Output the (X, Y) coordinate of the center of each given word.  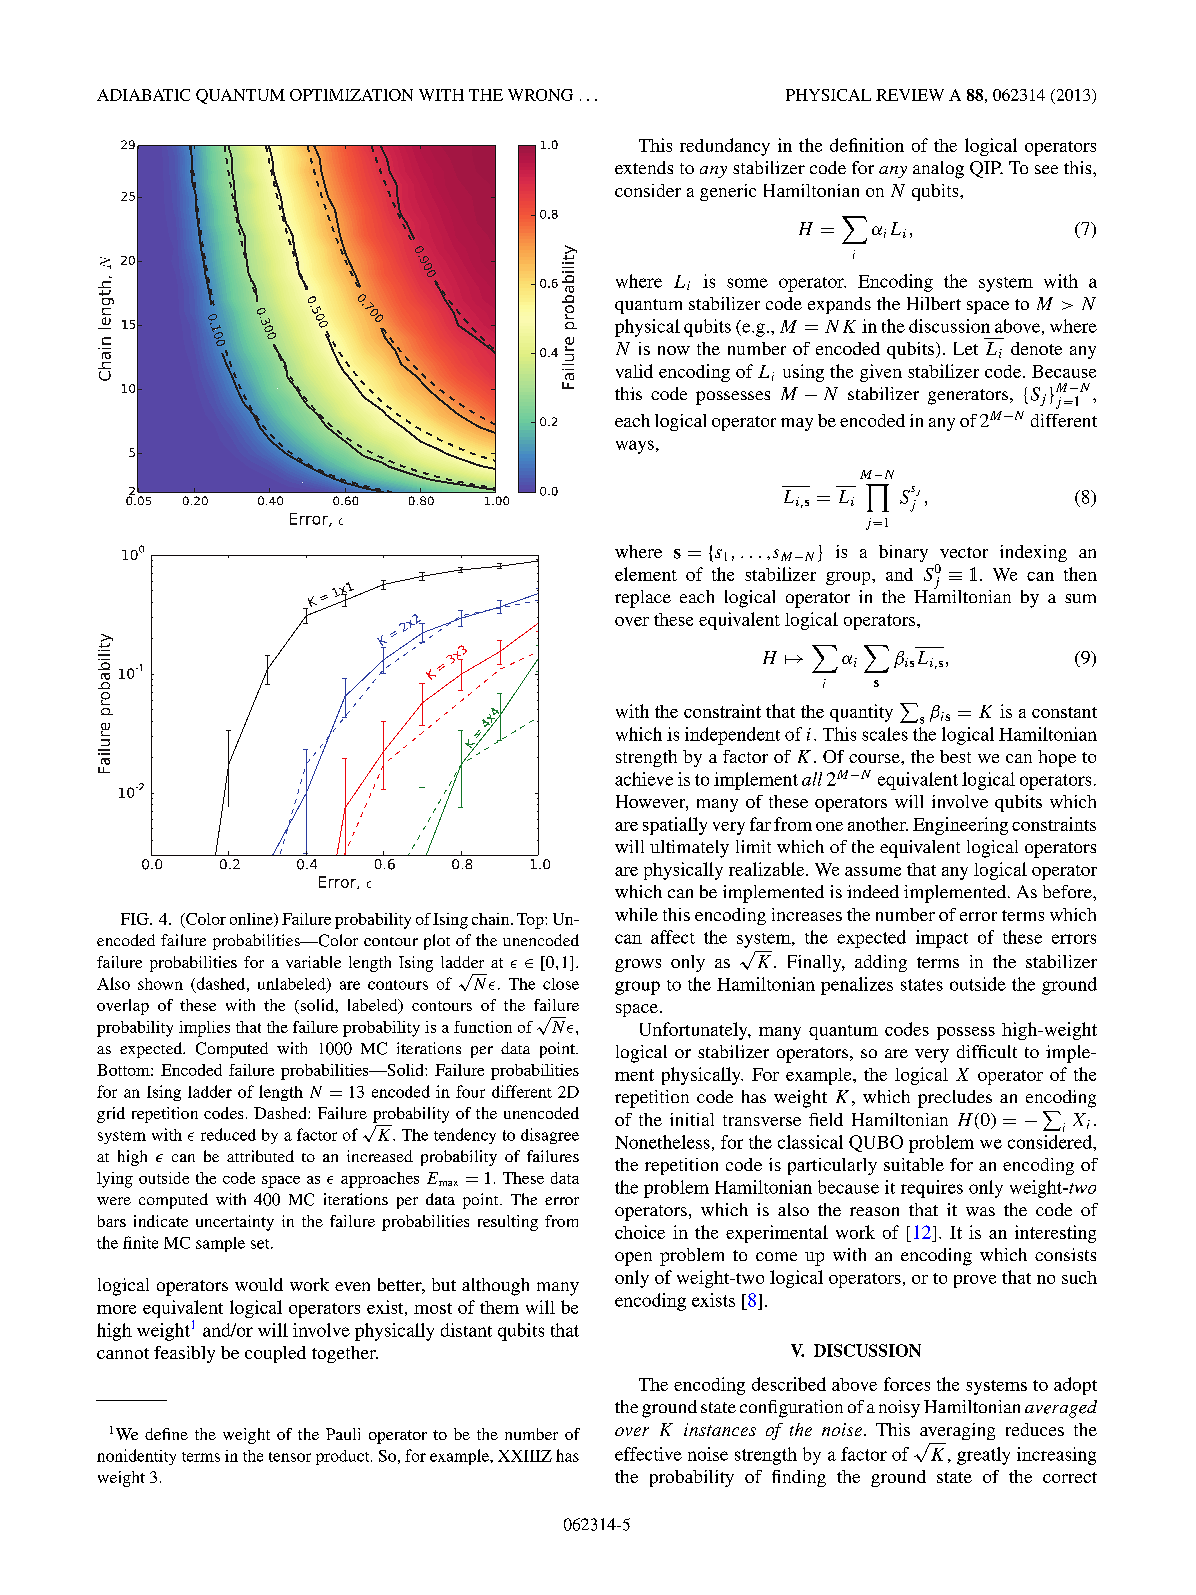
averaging (957, 1431)
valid (634, 371)
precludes (955, 1099)
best (955, 756)
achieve (644, 779)
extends (644, 167)
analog (938, 170)
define (166, 1434)
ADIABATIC (143, 95)
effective (648, 1454)
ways (635, 447)
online (252, 920)
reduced (228, 1134)
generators (969, 397)
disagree (550, 1136)
